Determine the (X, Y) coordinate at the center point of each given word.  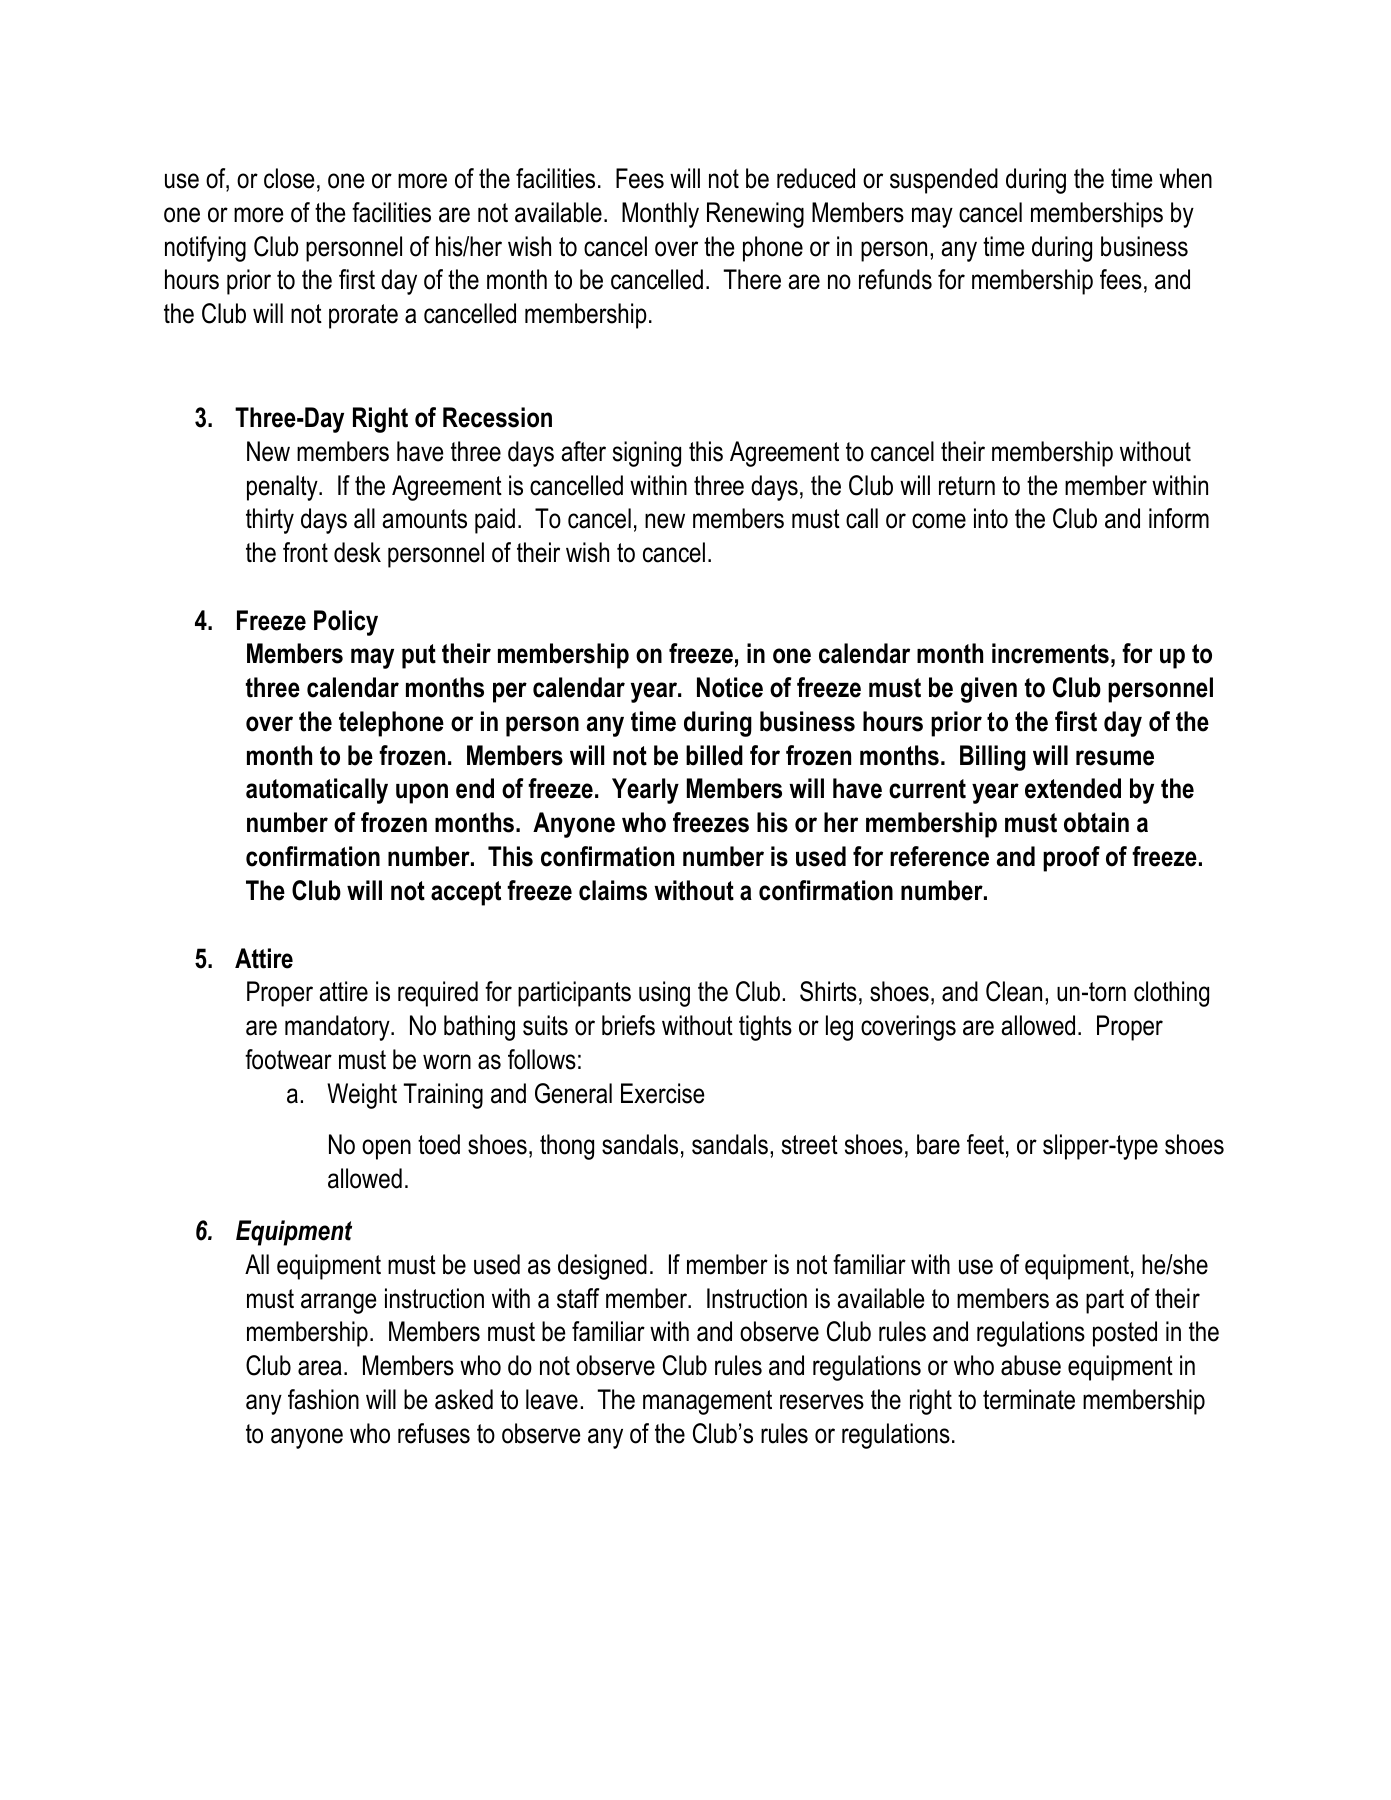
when (1185, 178)
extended (1073, 788)
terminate (1029, 1399)
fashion (323, 1399)
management (707, 1402)
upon (422, 793)
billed (714, 755)
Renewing (755, 215)
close (289, 178)
